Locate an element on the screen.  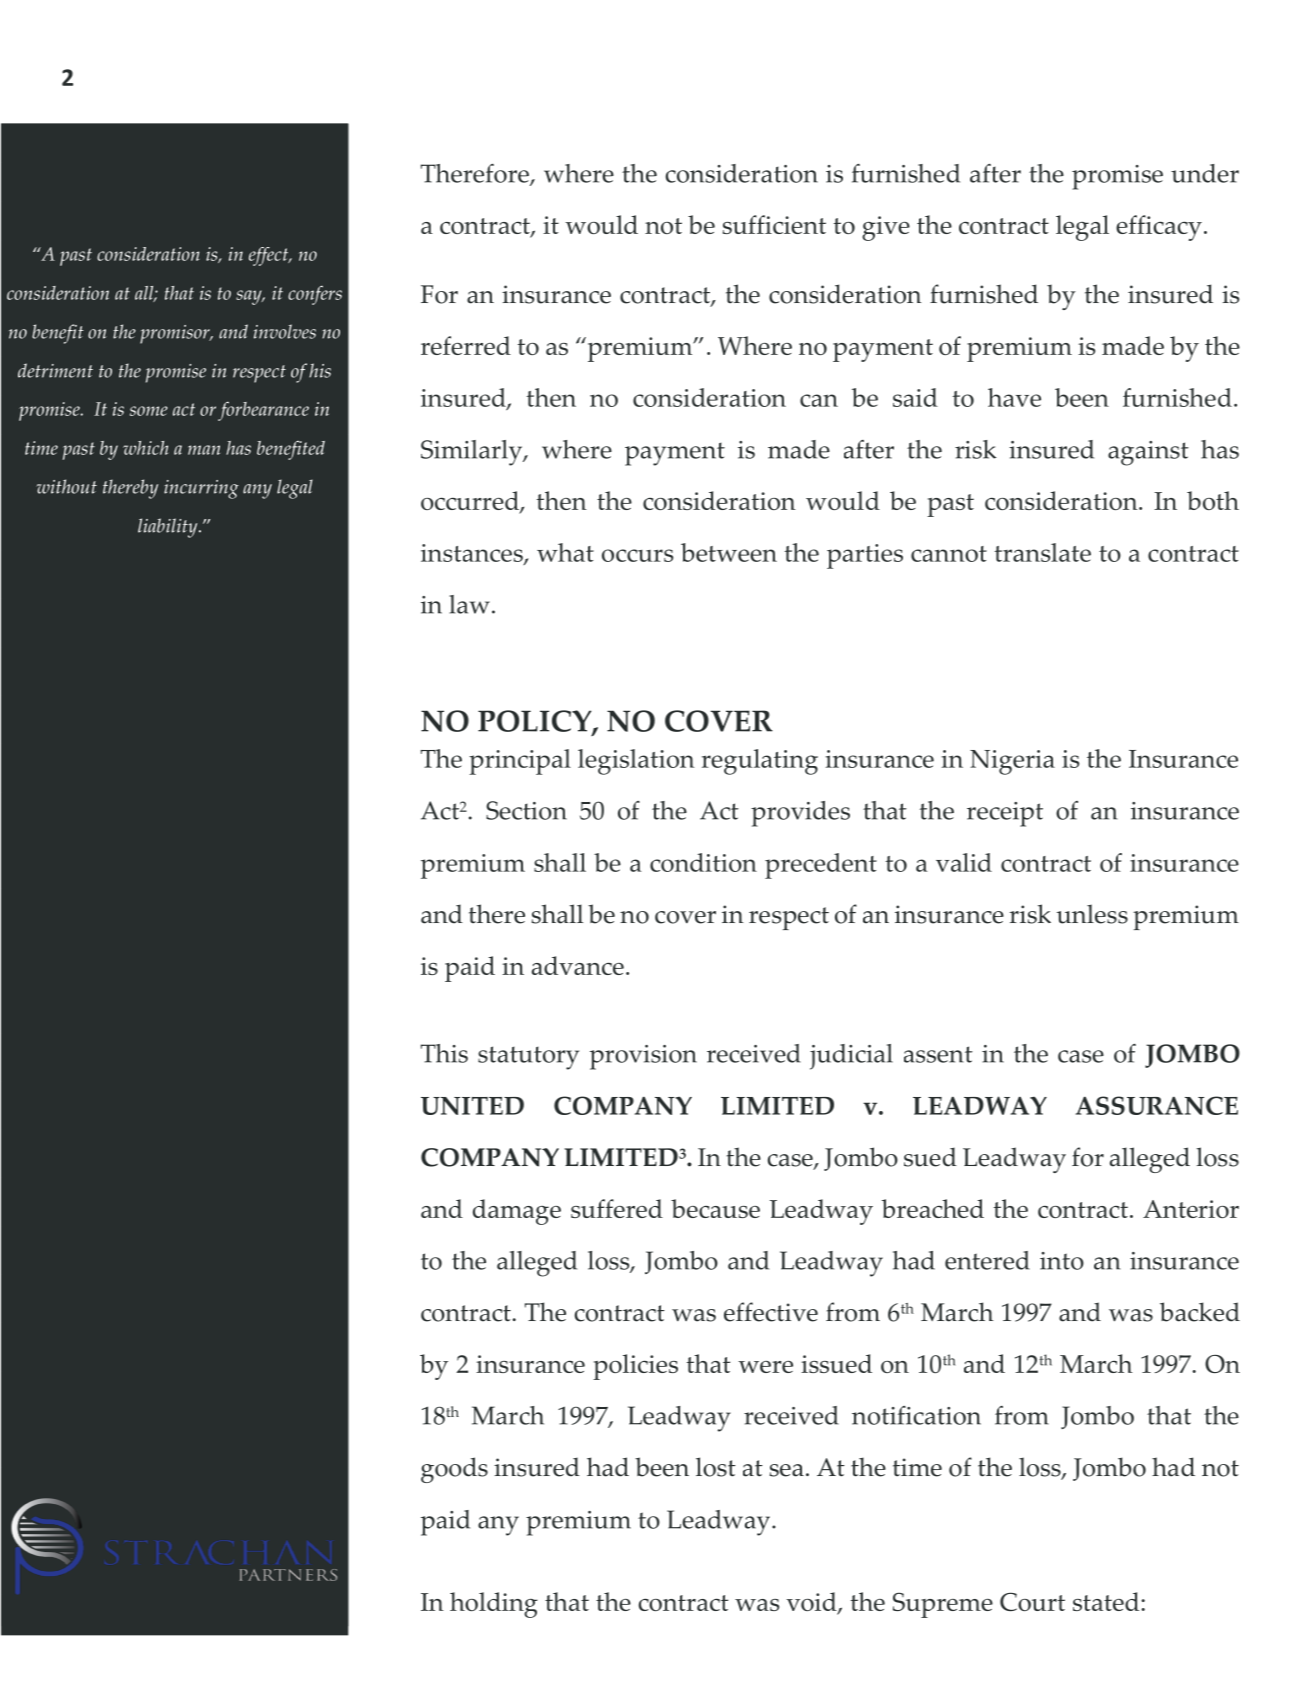
efficacy is located at coordinates (1159, 228).
